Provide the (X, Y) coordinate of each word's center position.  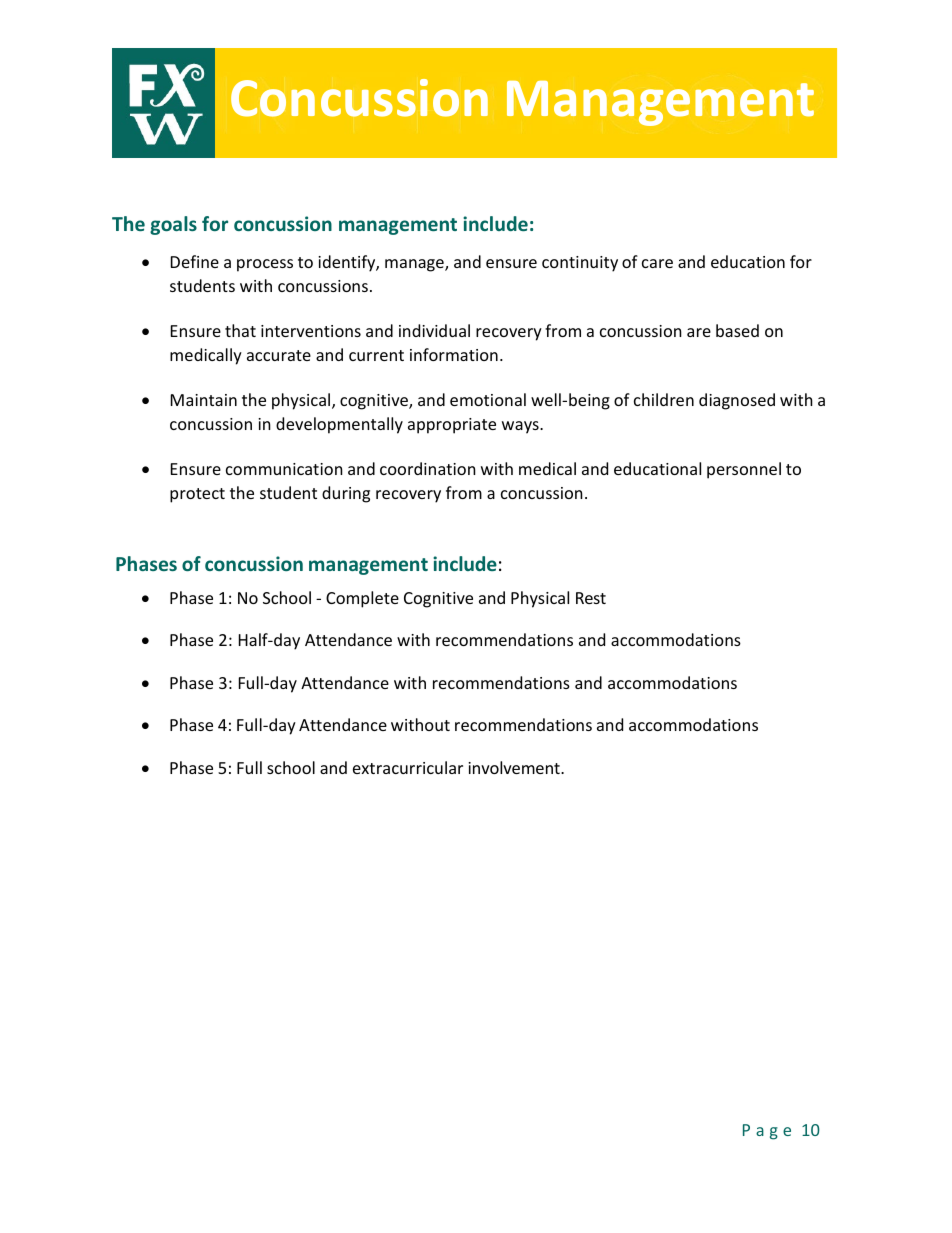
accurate (279, 355)
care (657, 263)
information (454, 354)
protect (197, 495)
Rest (591, 598)
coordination (428, 468)
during (346, 494)
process (265, 265)
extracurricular (408, 767)
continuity (580, 264)
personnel (744, 470)
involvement (515, 767)
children (664, 399)
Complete (362, 599)
